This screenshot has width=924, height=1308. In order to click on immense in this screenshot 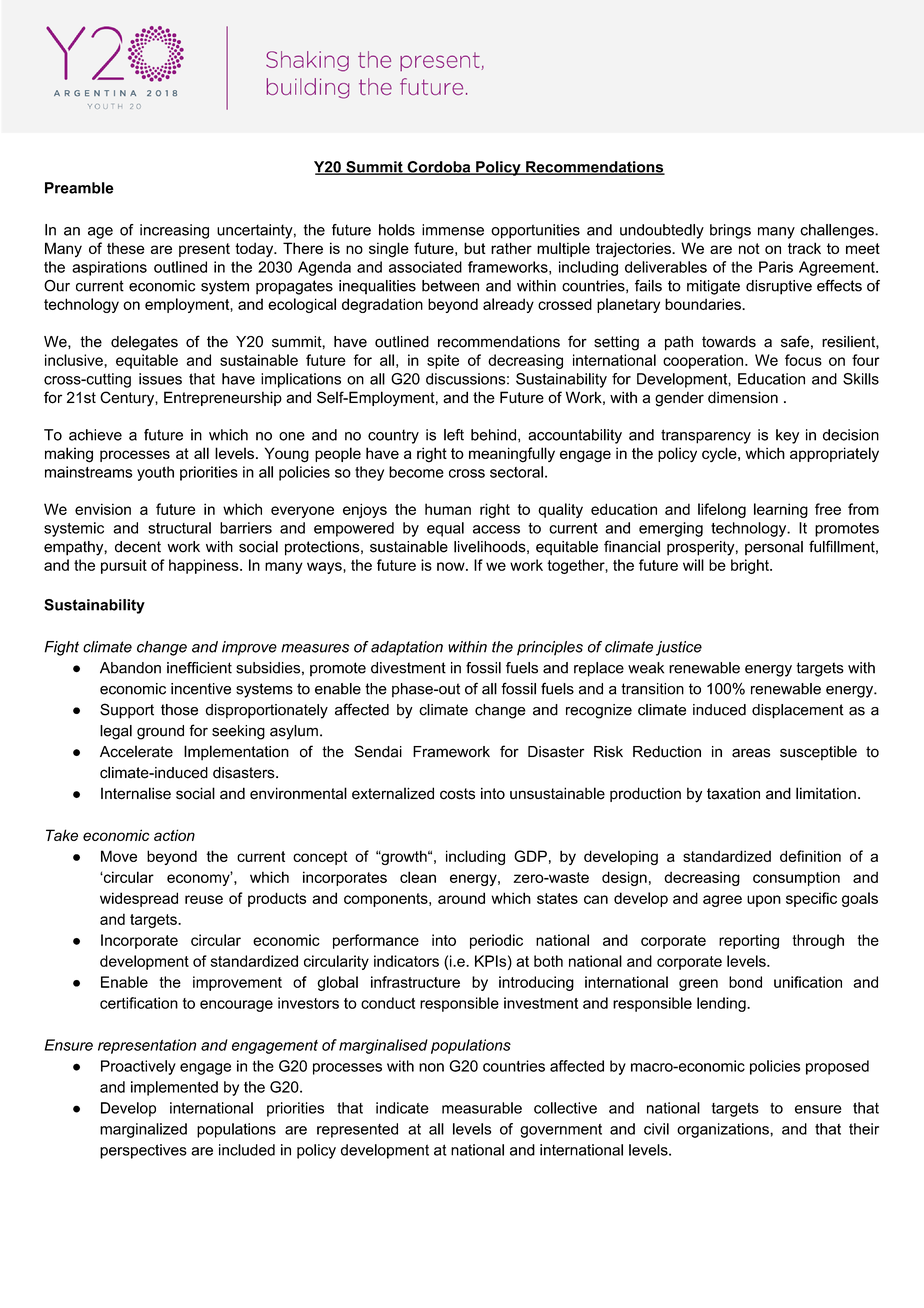, I will do `click(453, 230)`.
